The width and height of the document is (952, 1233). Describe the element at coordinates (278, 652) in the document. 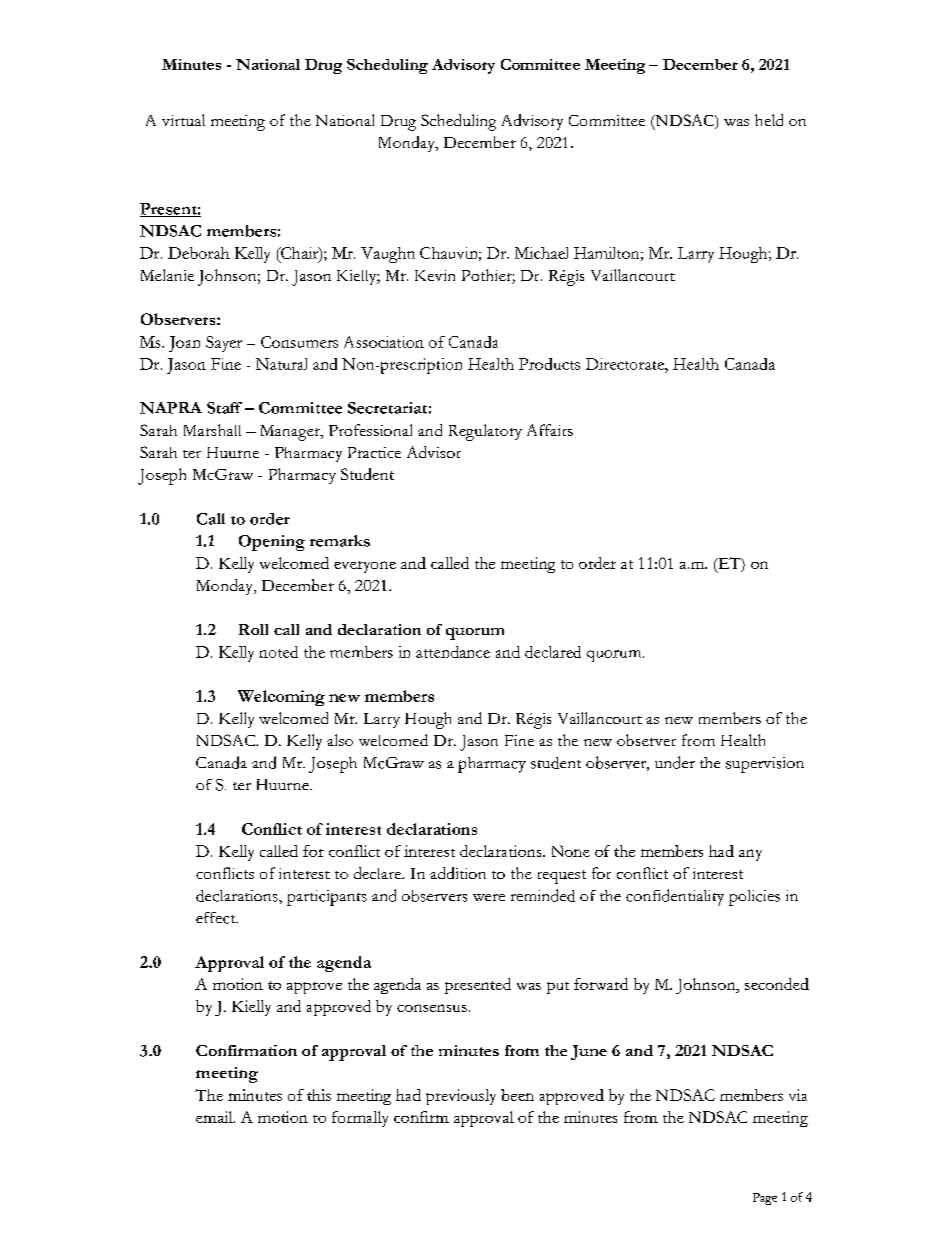

I see `noted` at that location.
